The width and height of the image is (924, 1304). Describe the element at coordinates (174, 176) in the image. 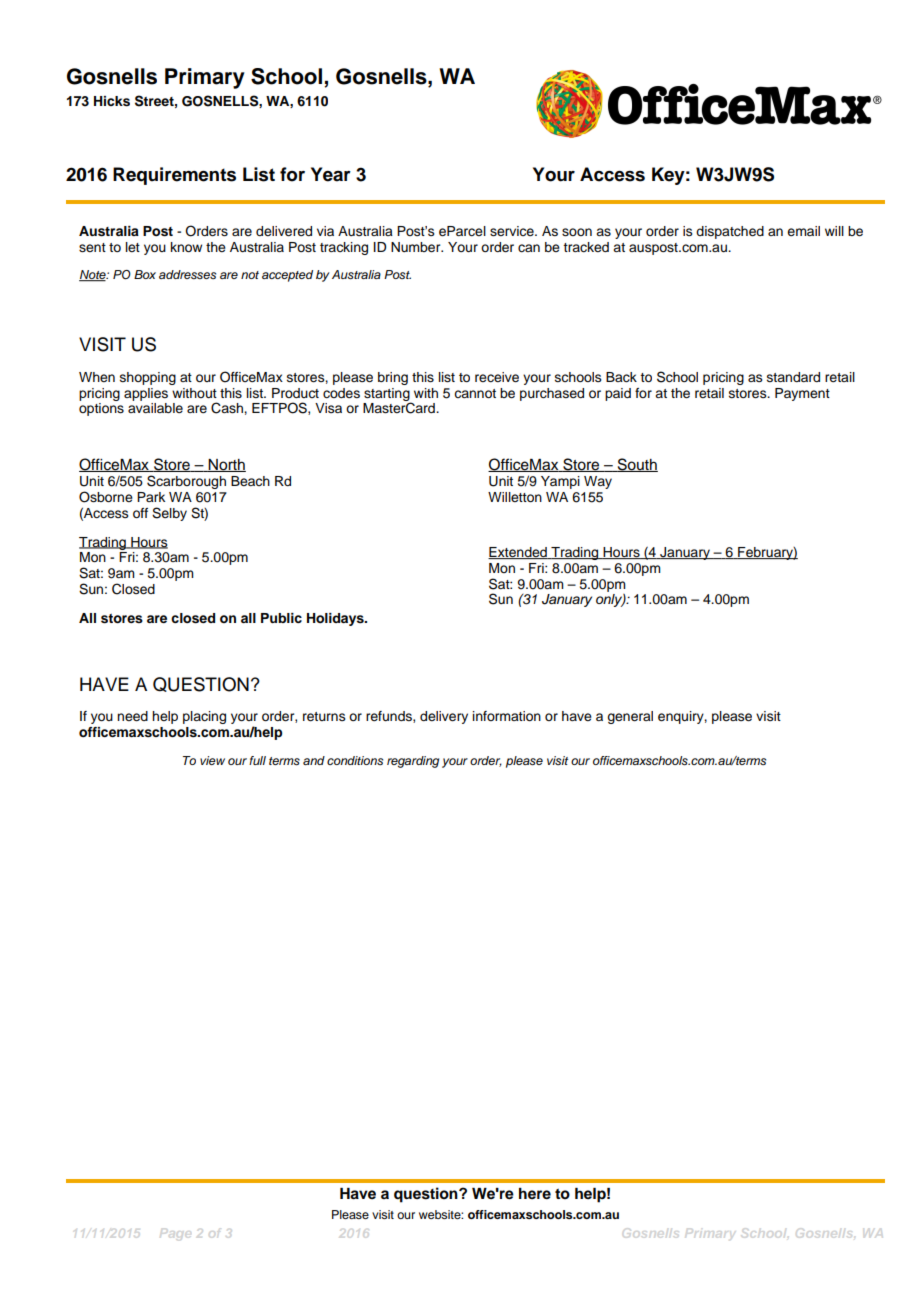

I see `Requirements` at that location.
